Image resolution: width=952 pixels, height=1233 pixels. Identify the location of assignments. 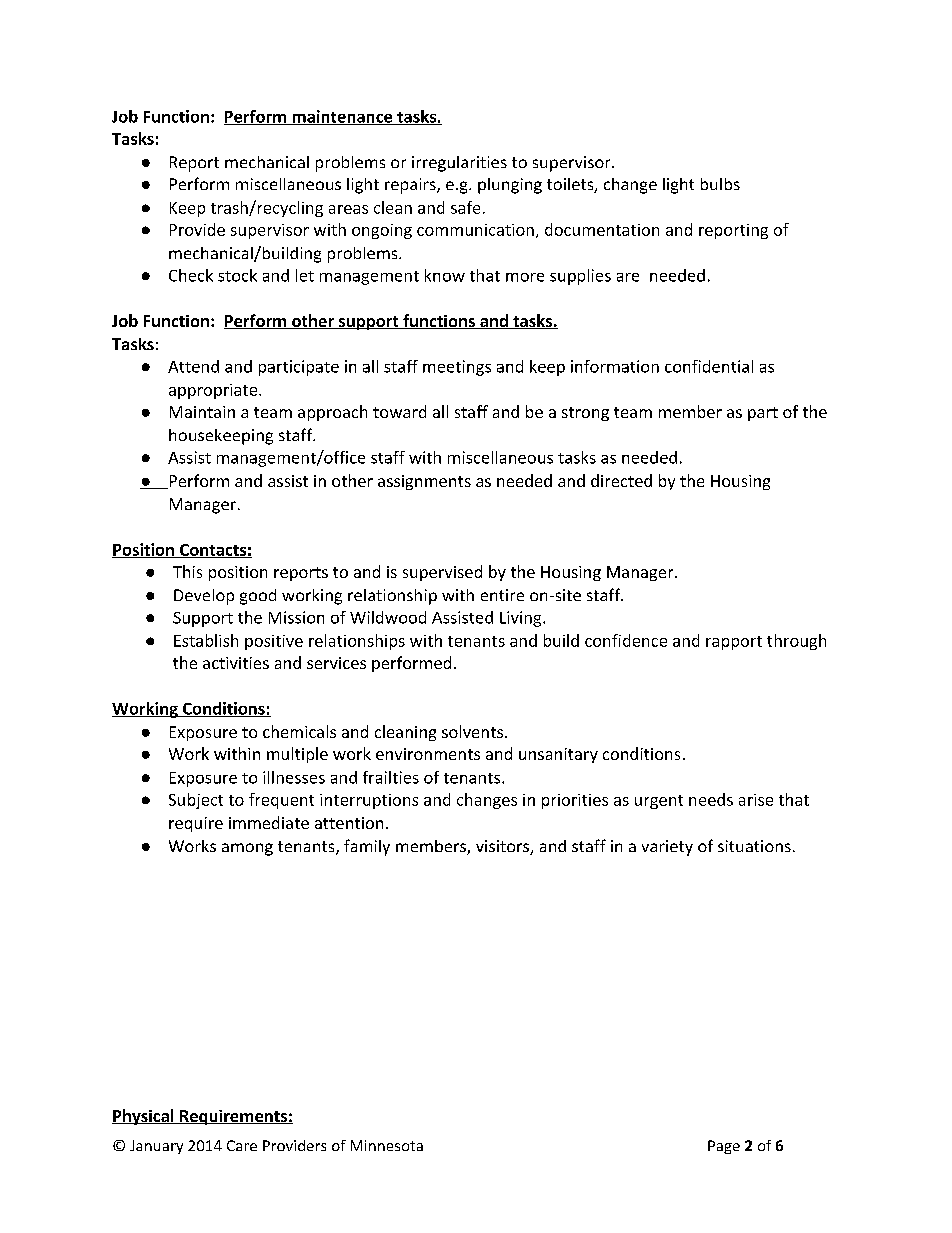
(424, 482).
